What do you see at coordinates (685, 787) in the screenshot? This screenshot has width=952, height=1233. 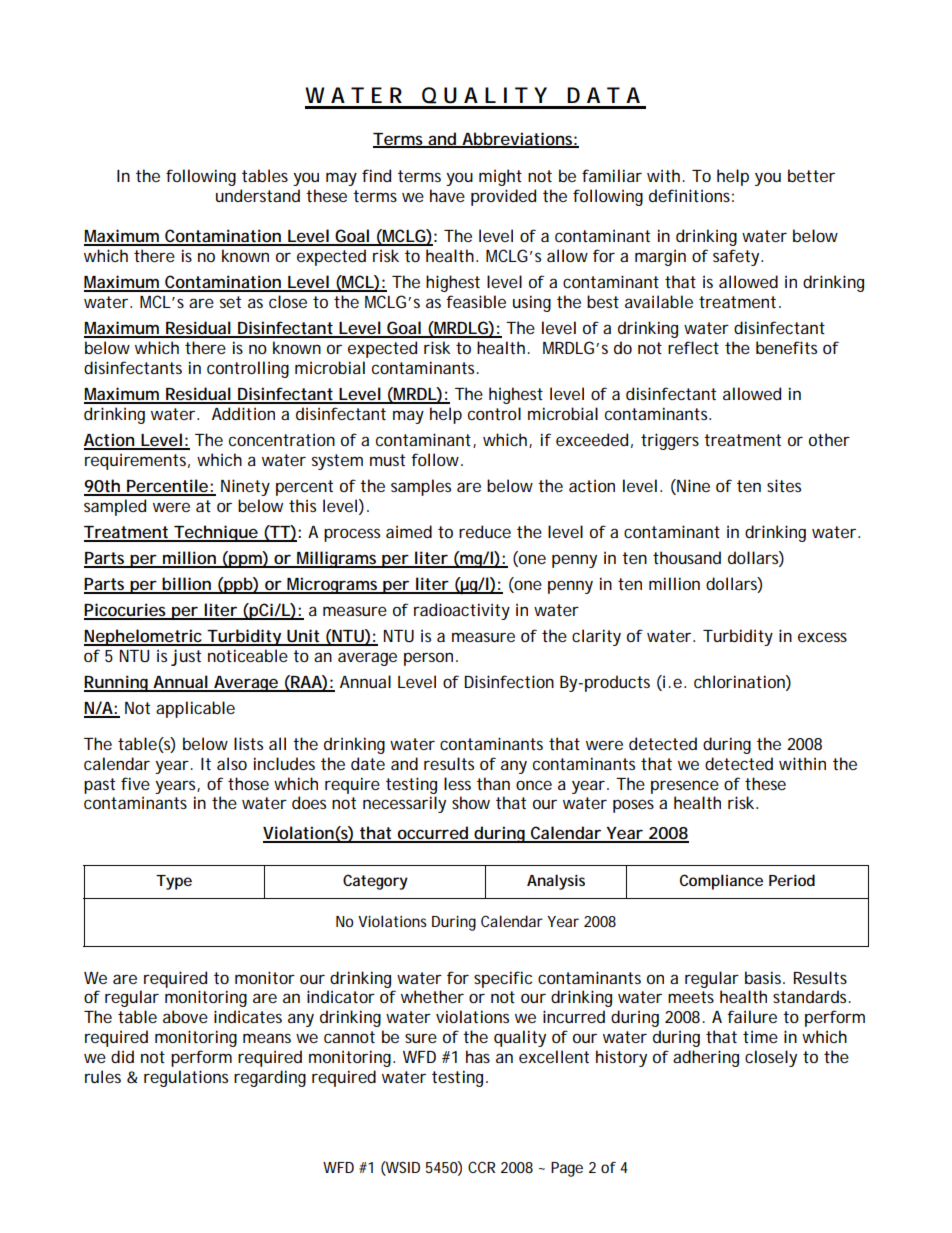 I see `presence` at bounding box center [685, 787].
